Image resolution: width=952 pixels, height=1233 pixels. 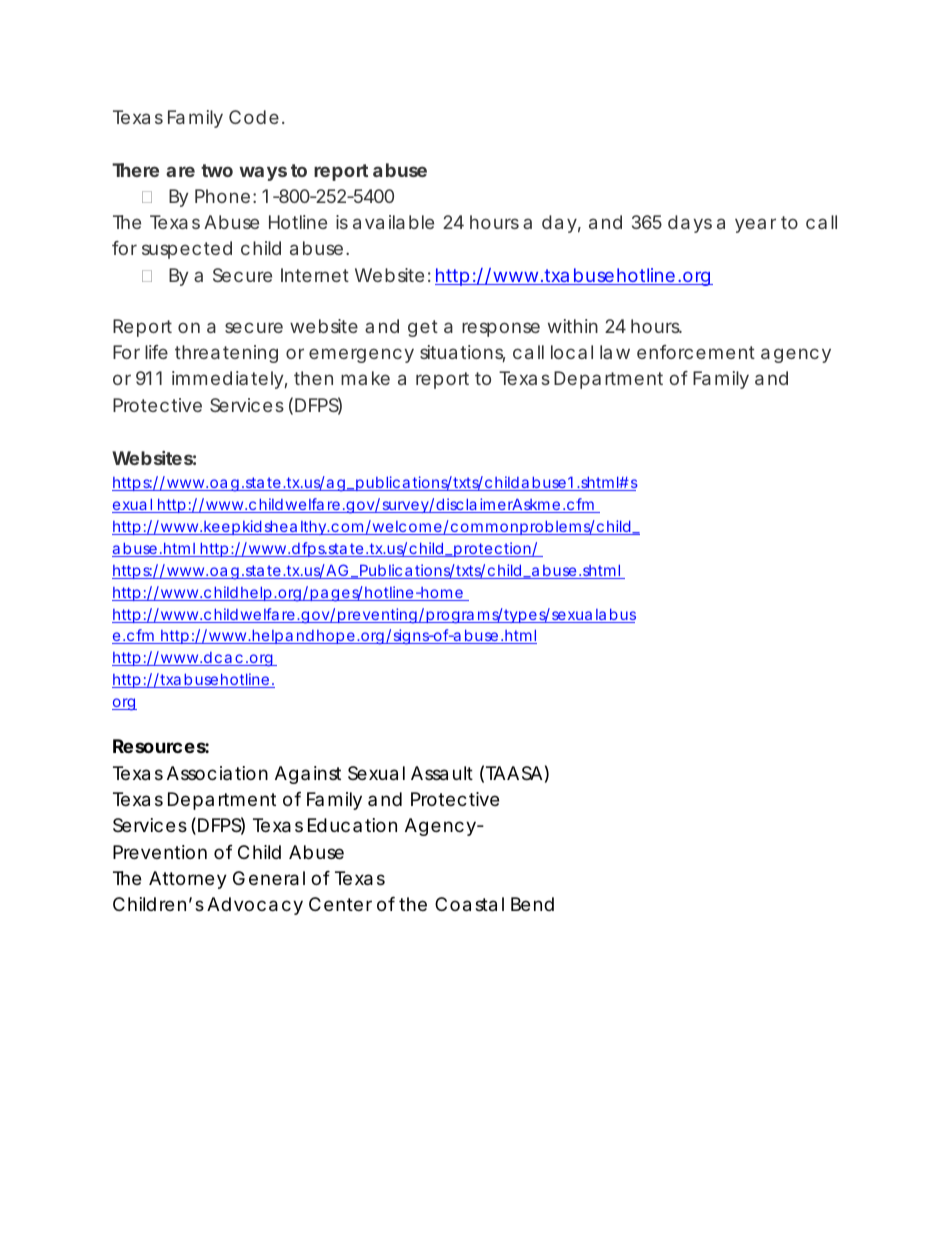 I want to click on enforcement, so click(x=696, y=352).
